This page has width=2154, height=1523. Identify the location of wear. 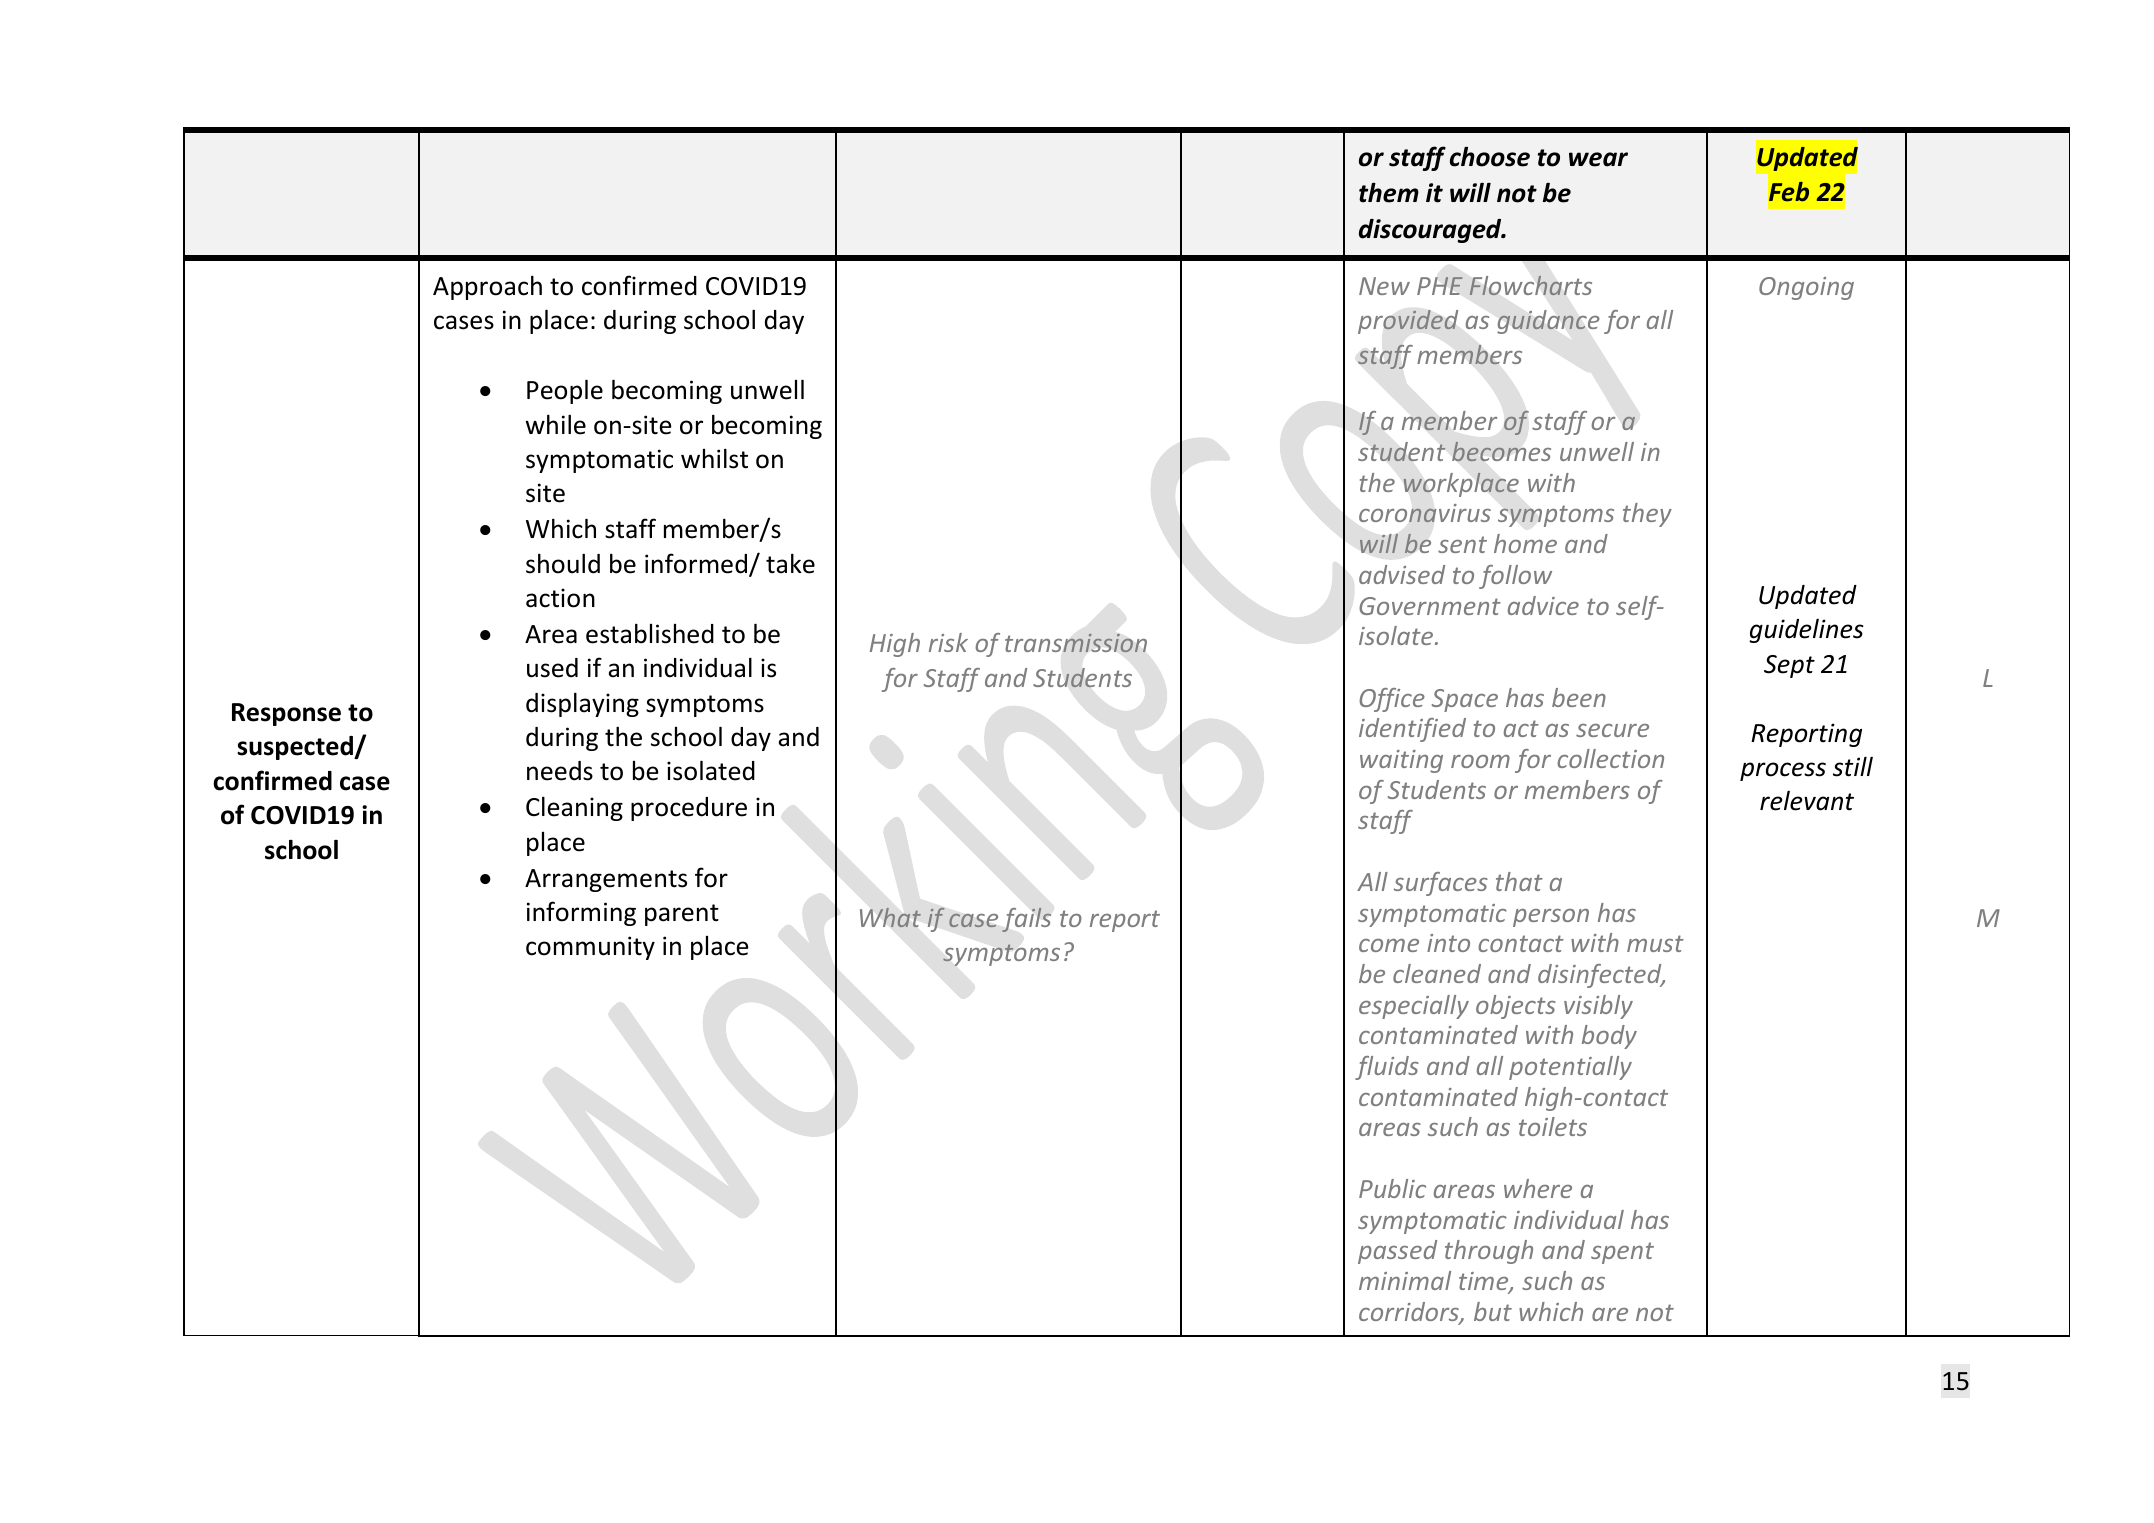
(1598, 159).
